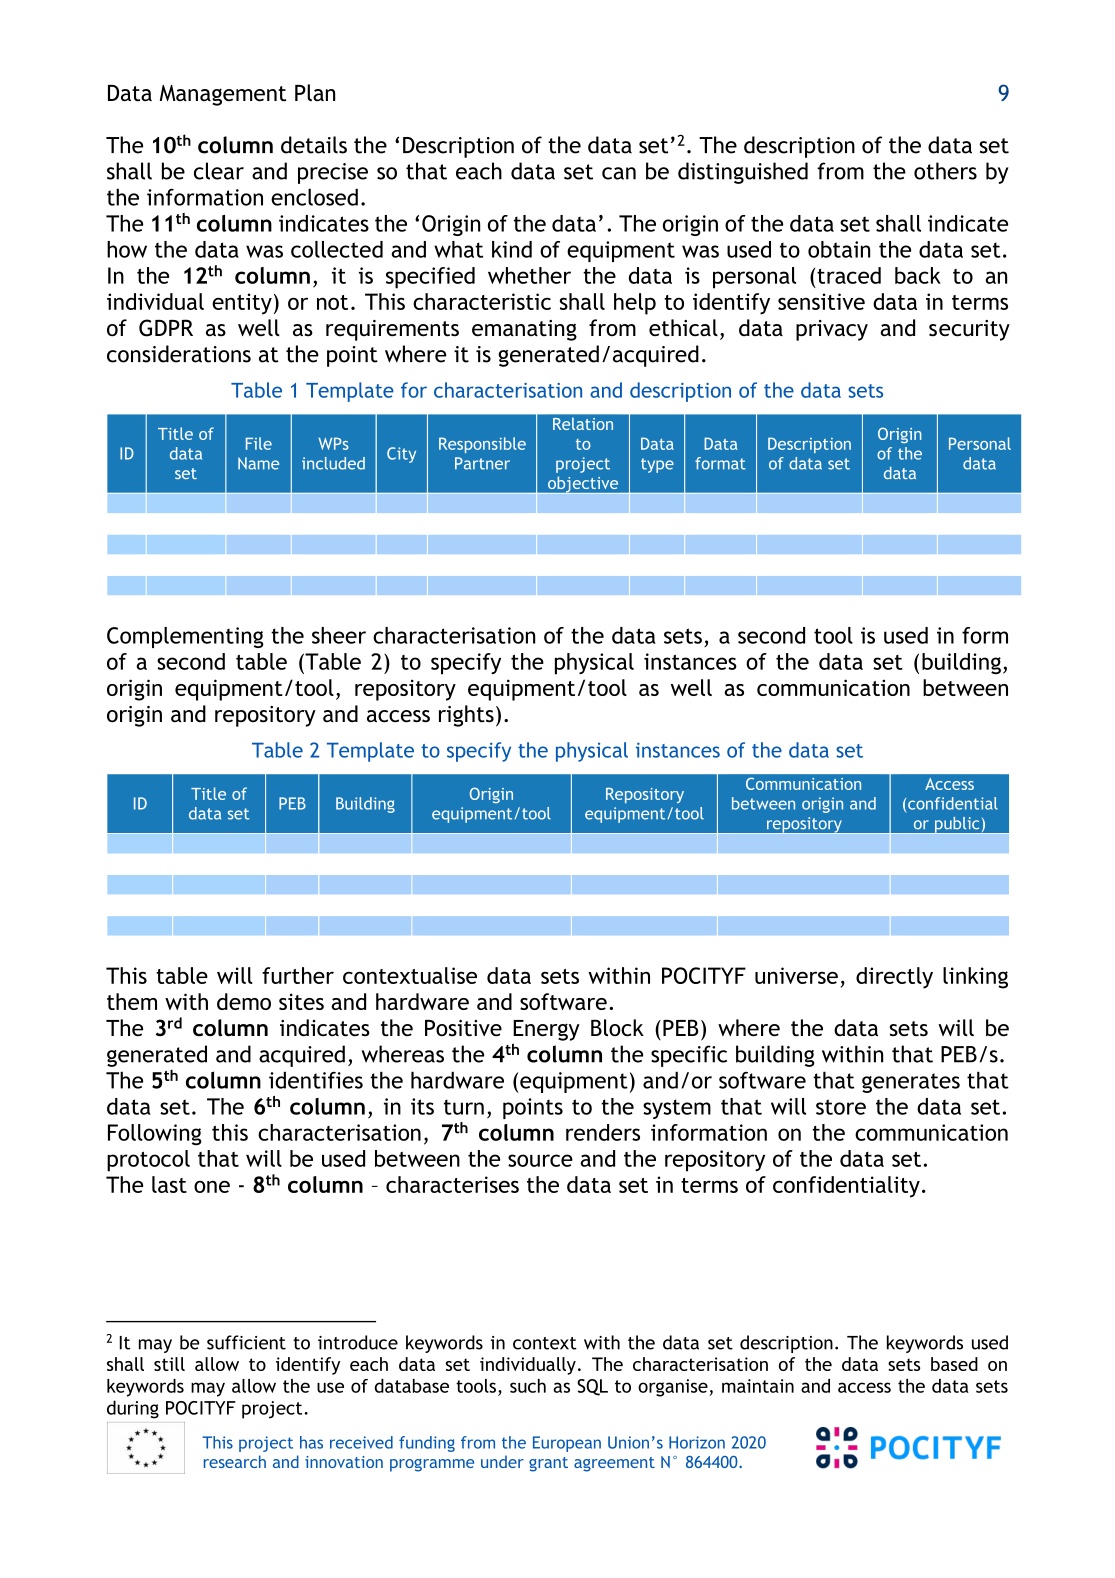  I want to click on store, so click(841, 1107).
